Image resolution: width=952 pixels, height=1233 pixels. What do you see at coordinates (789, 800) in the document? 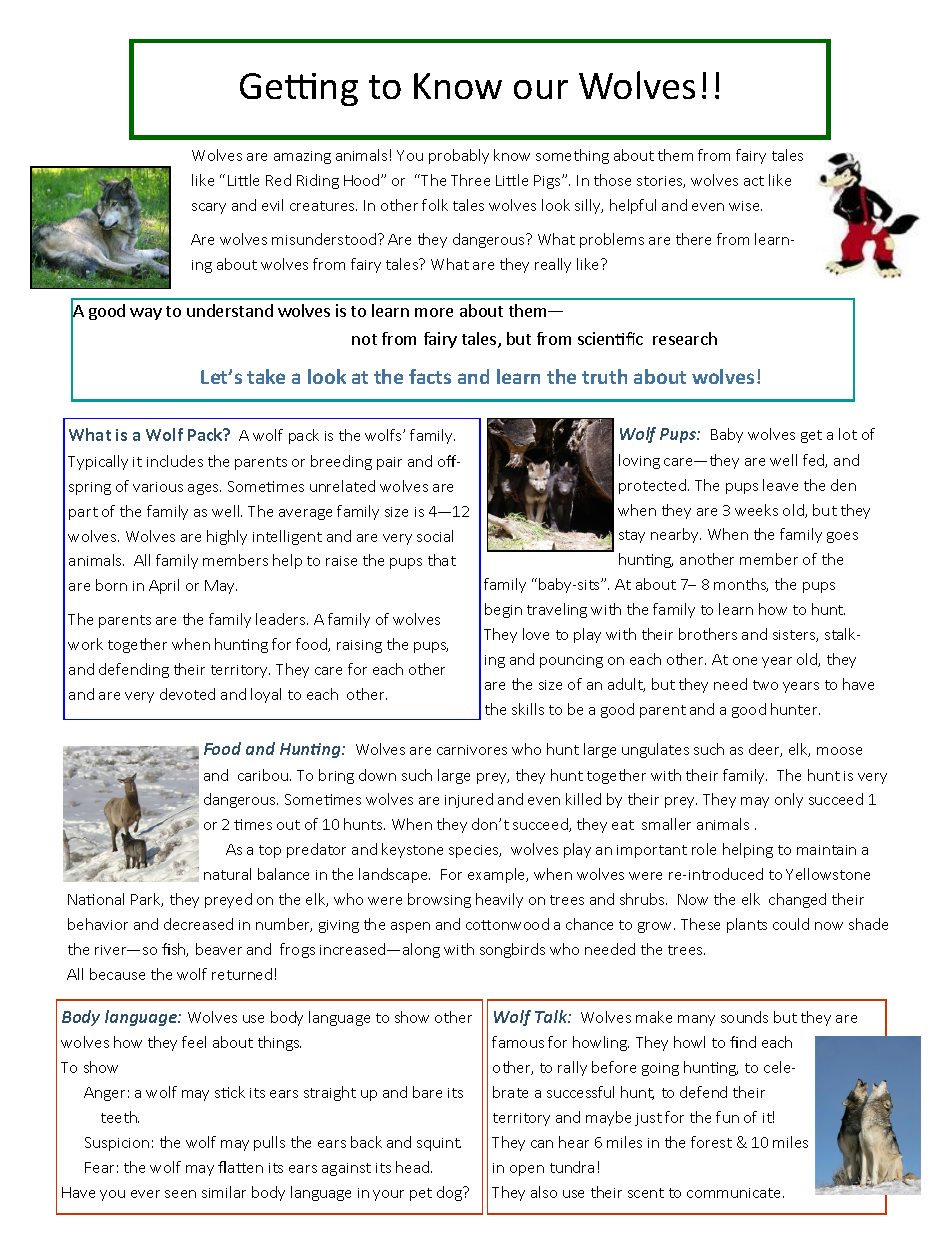
I see `only` at bounding box center [789, 800].
